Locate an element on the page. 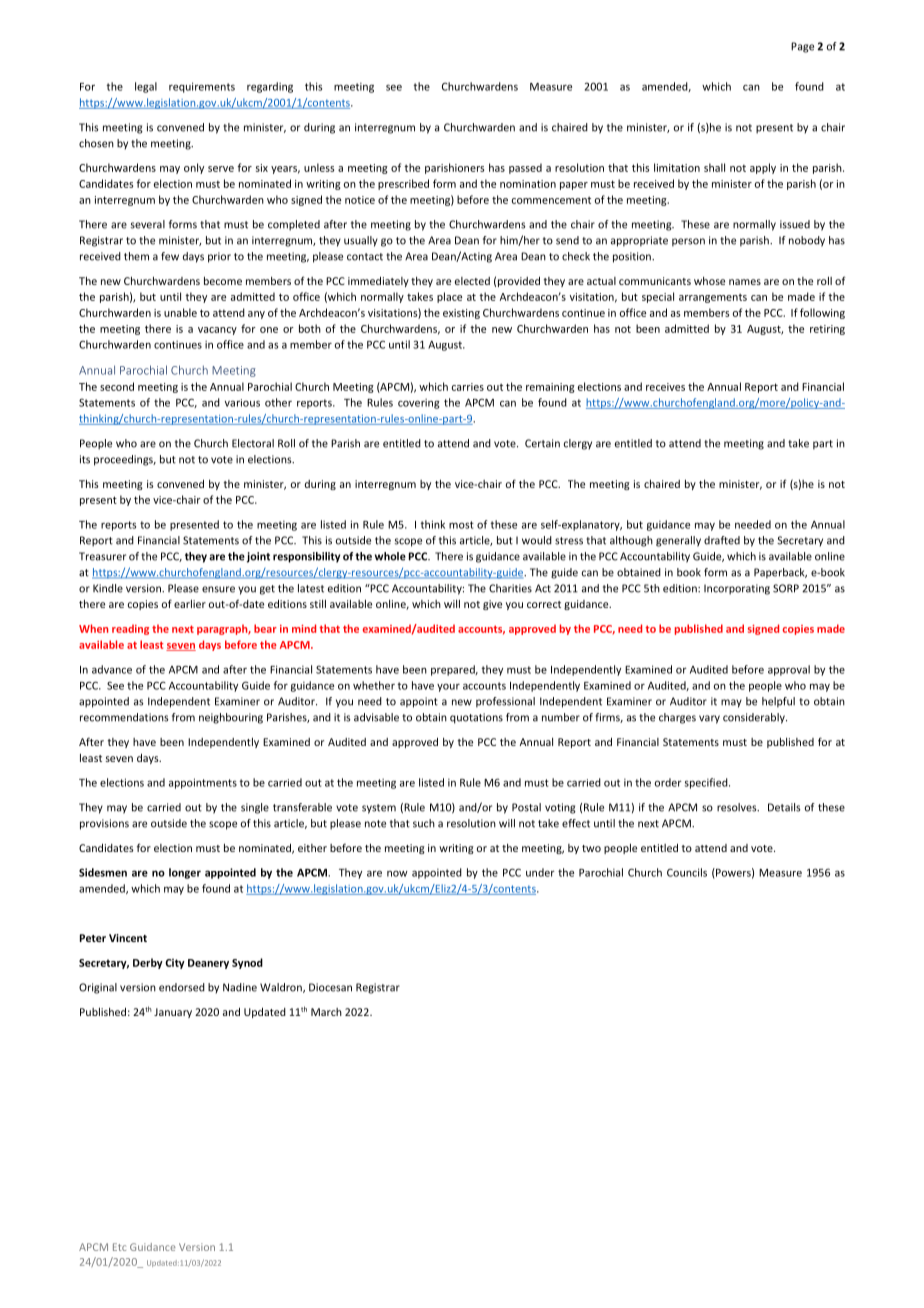 The height and width of the document is (1308, 924). requirements is located at coordinates (202, 87).
